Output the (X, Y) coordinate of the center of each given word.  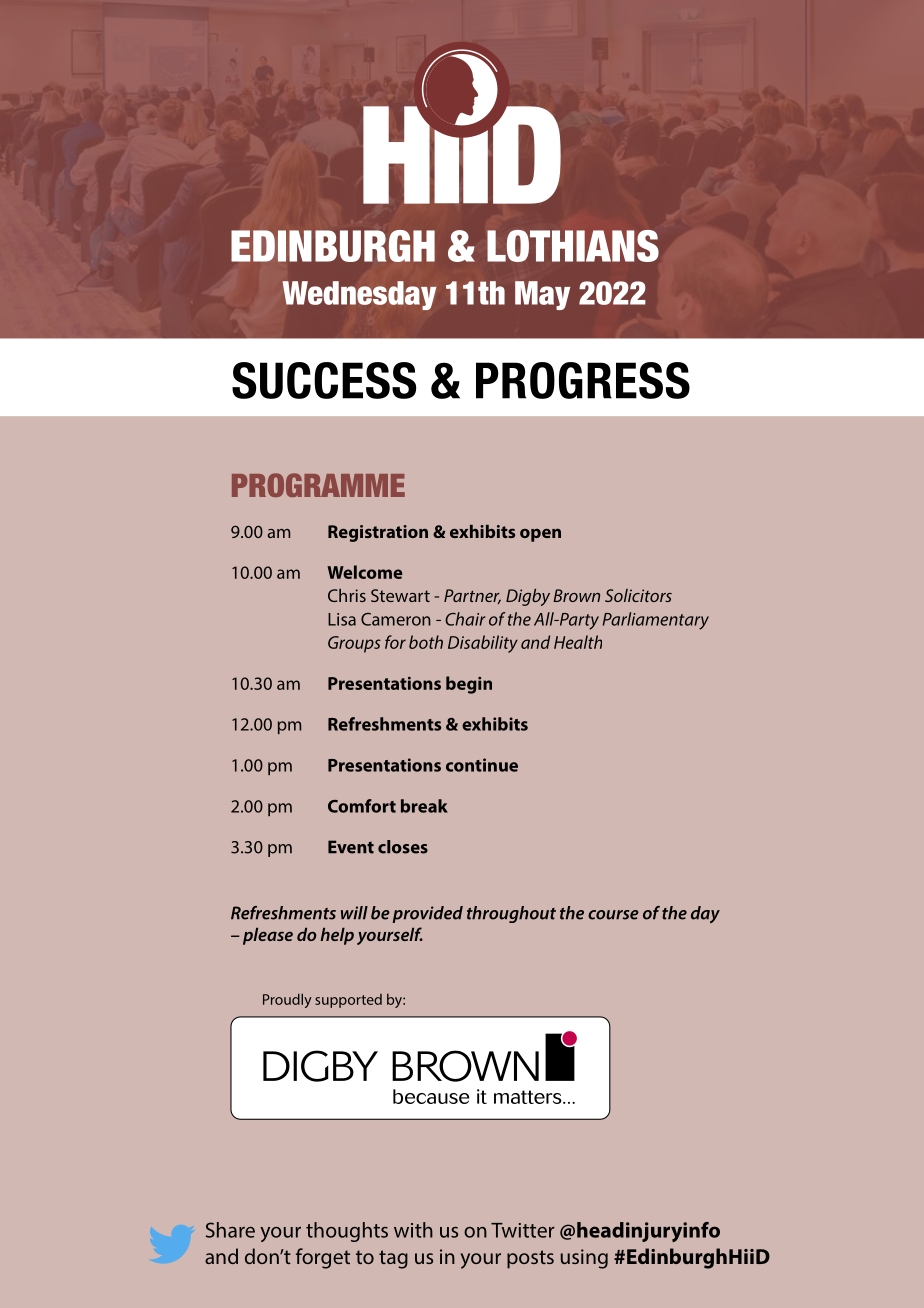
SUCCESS (324, 380)
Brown (576, 595)
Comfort (362, 806)
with (413, 1230)
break (424, 806)
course (613, 915)
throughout (511, 914)
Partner (472, 596)
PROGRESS (583, 380)
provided (427, 914)
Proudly (287, 1000)
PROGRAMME (318, 485)
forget (323, 1258)
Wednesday (359, 295)
